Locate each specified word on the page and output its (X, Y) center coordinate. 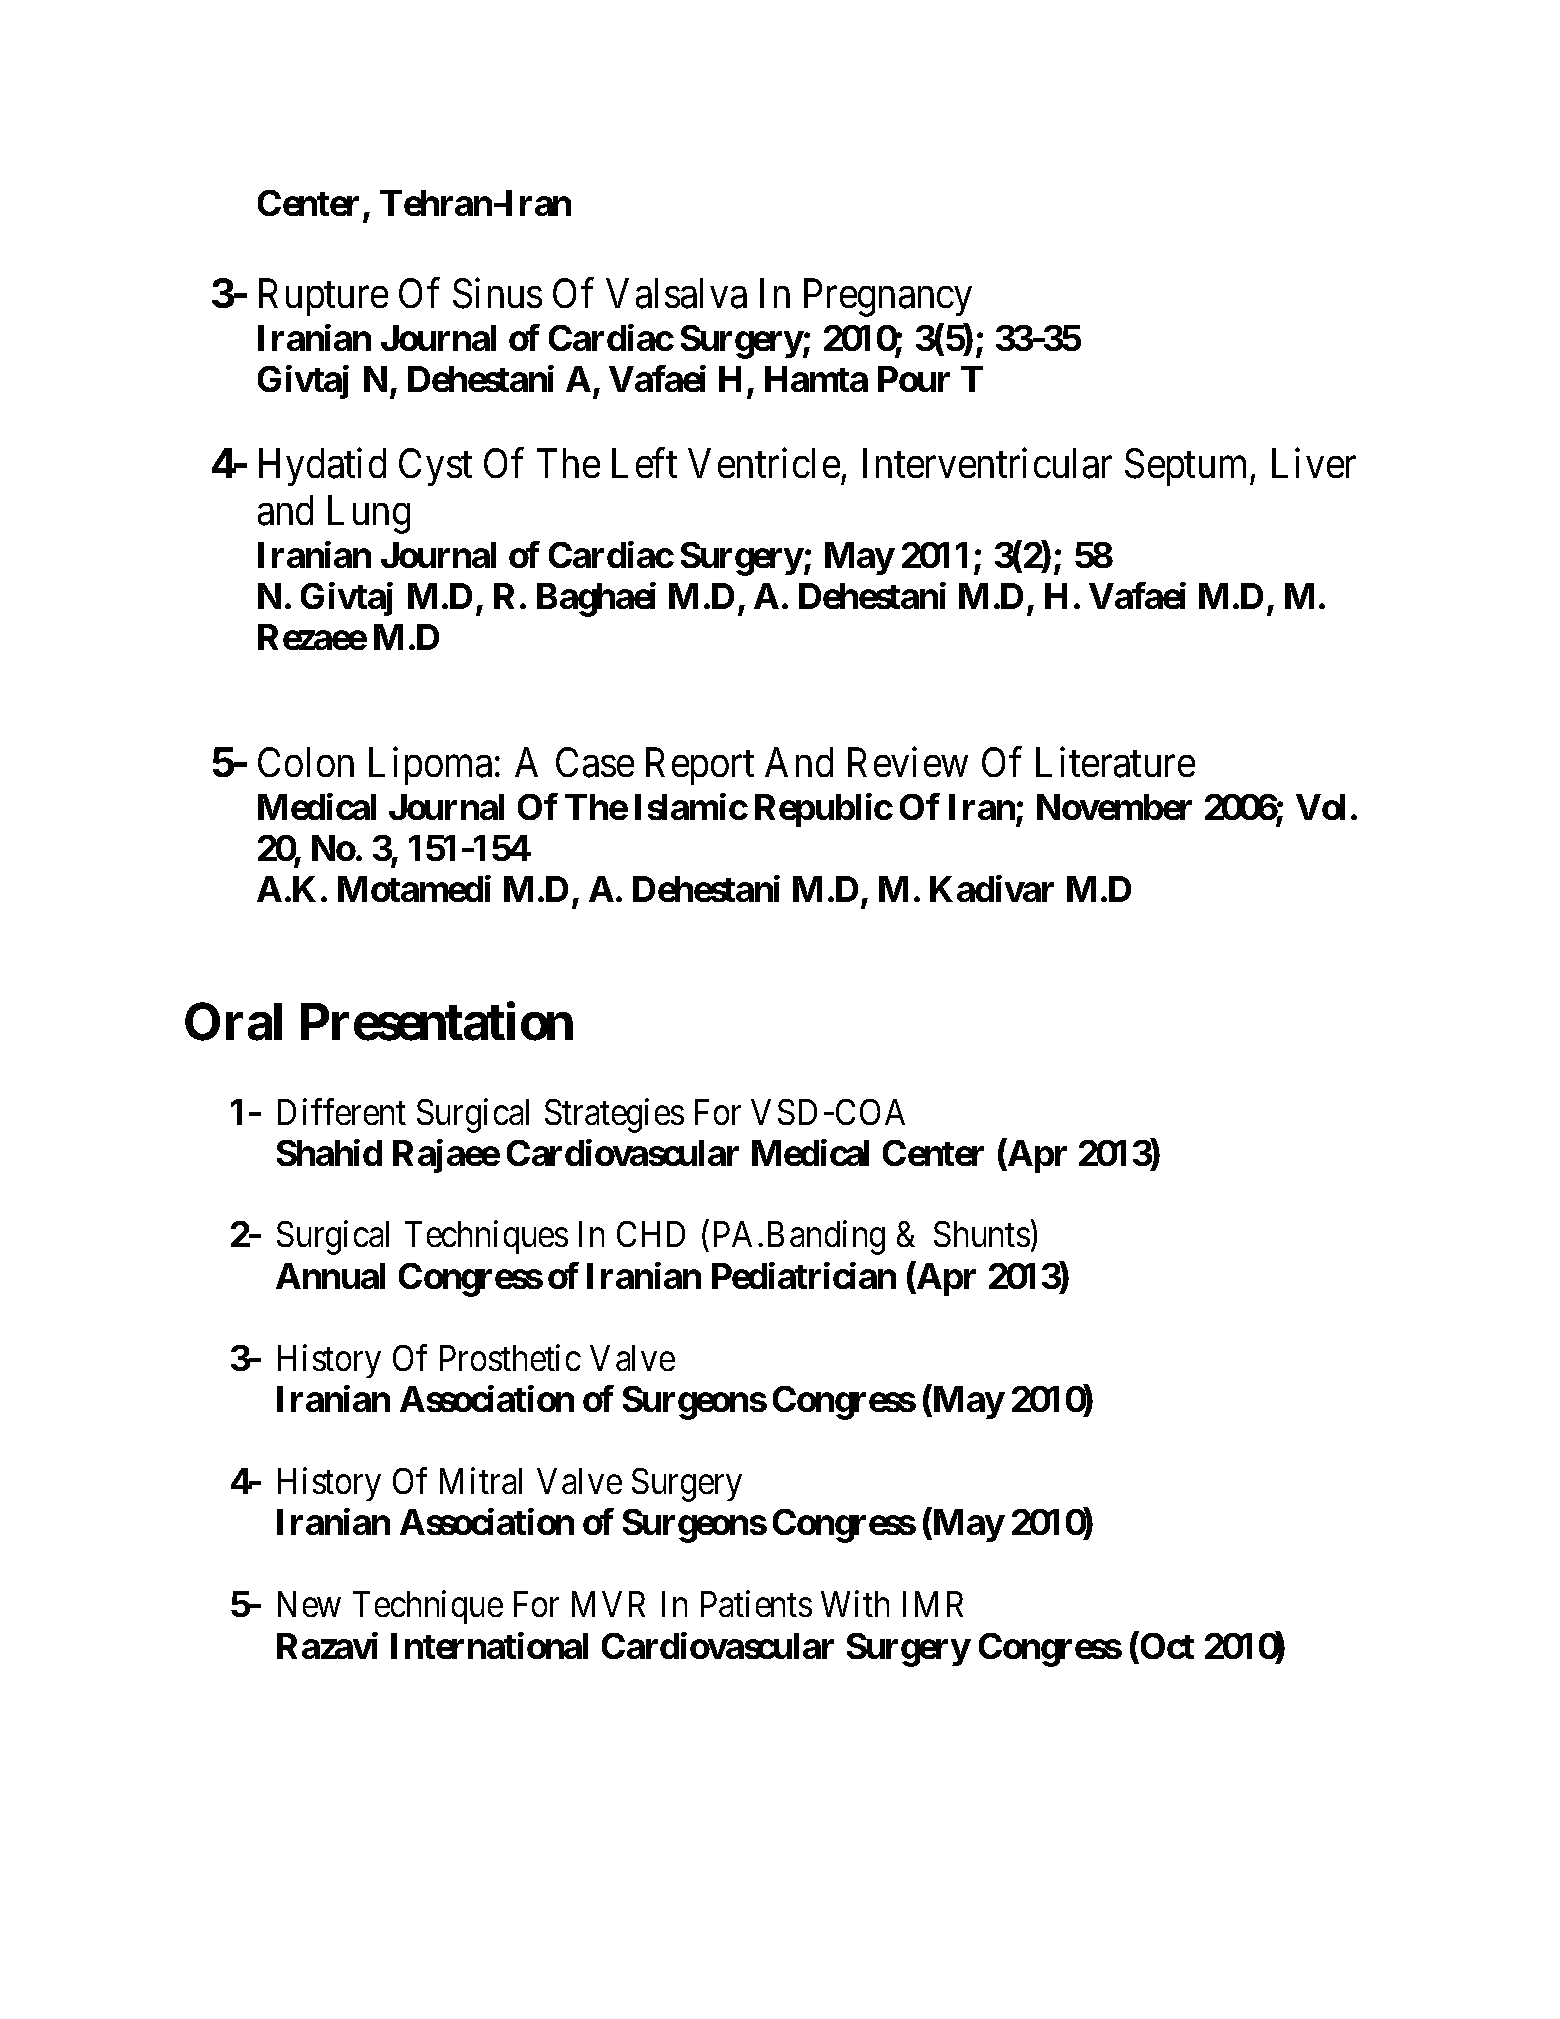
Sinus (497, 293)
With (855, 1603)
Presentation (437, 1021)
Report (700, 766)
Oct (1166, 1645)
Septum (1188, 467)
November (1114, 807)
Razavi (327, 1645)
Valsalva (676, 293)
